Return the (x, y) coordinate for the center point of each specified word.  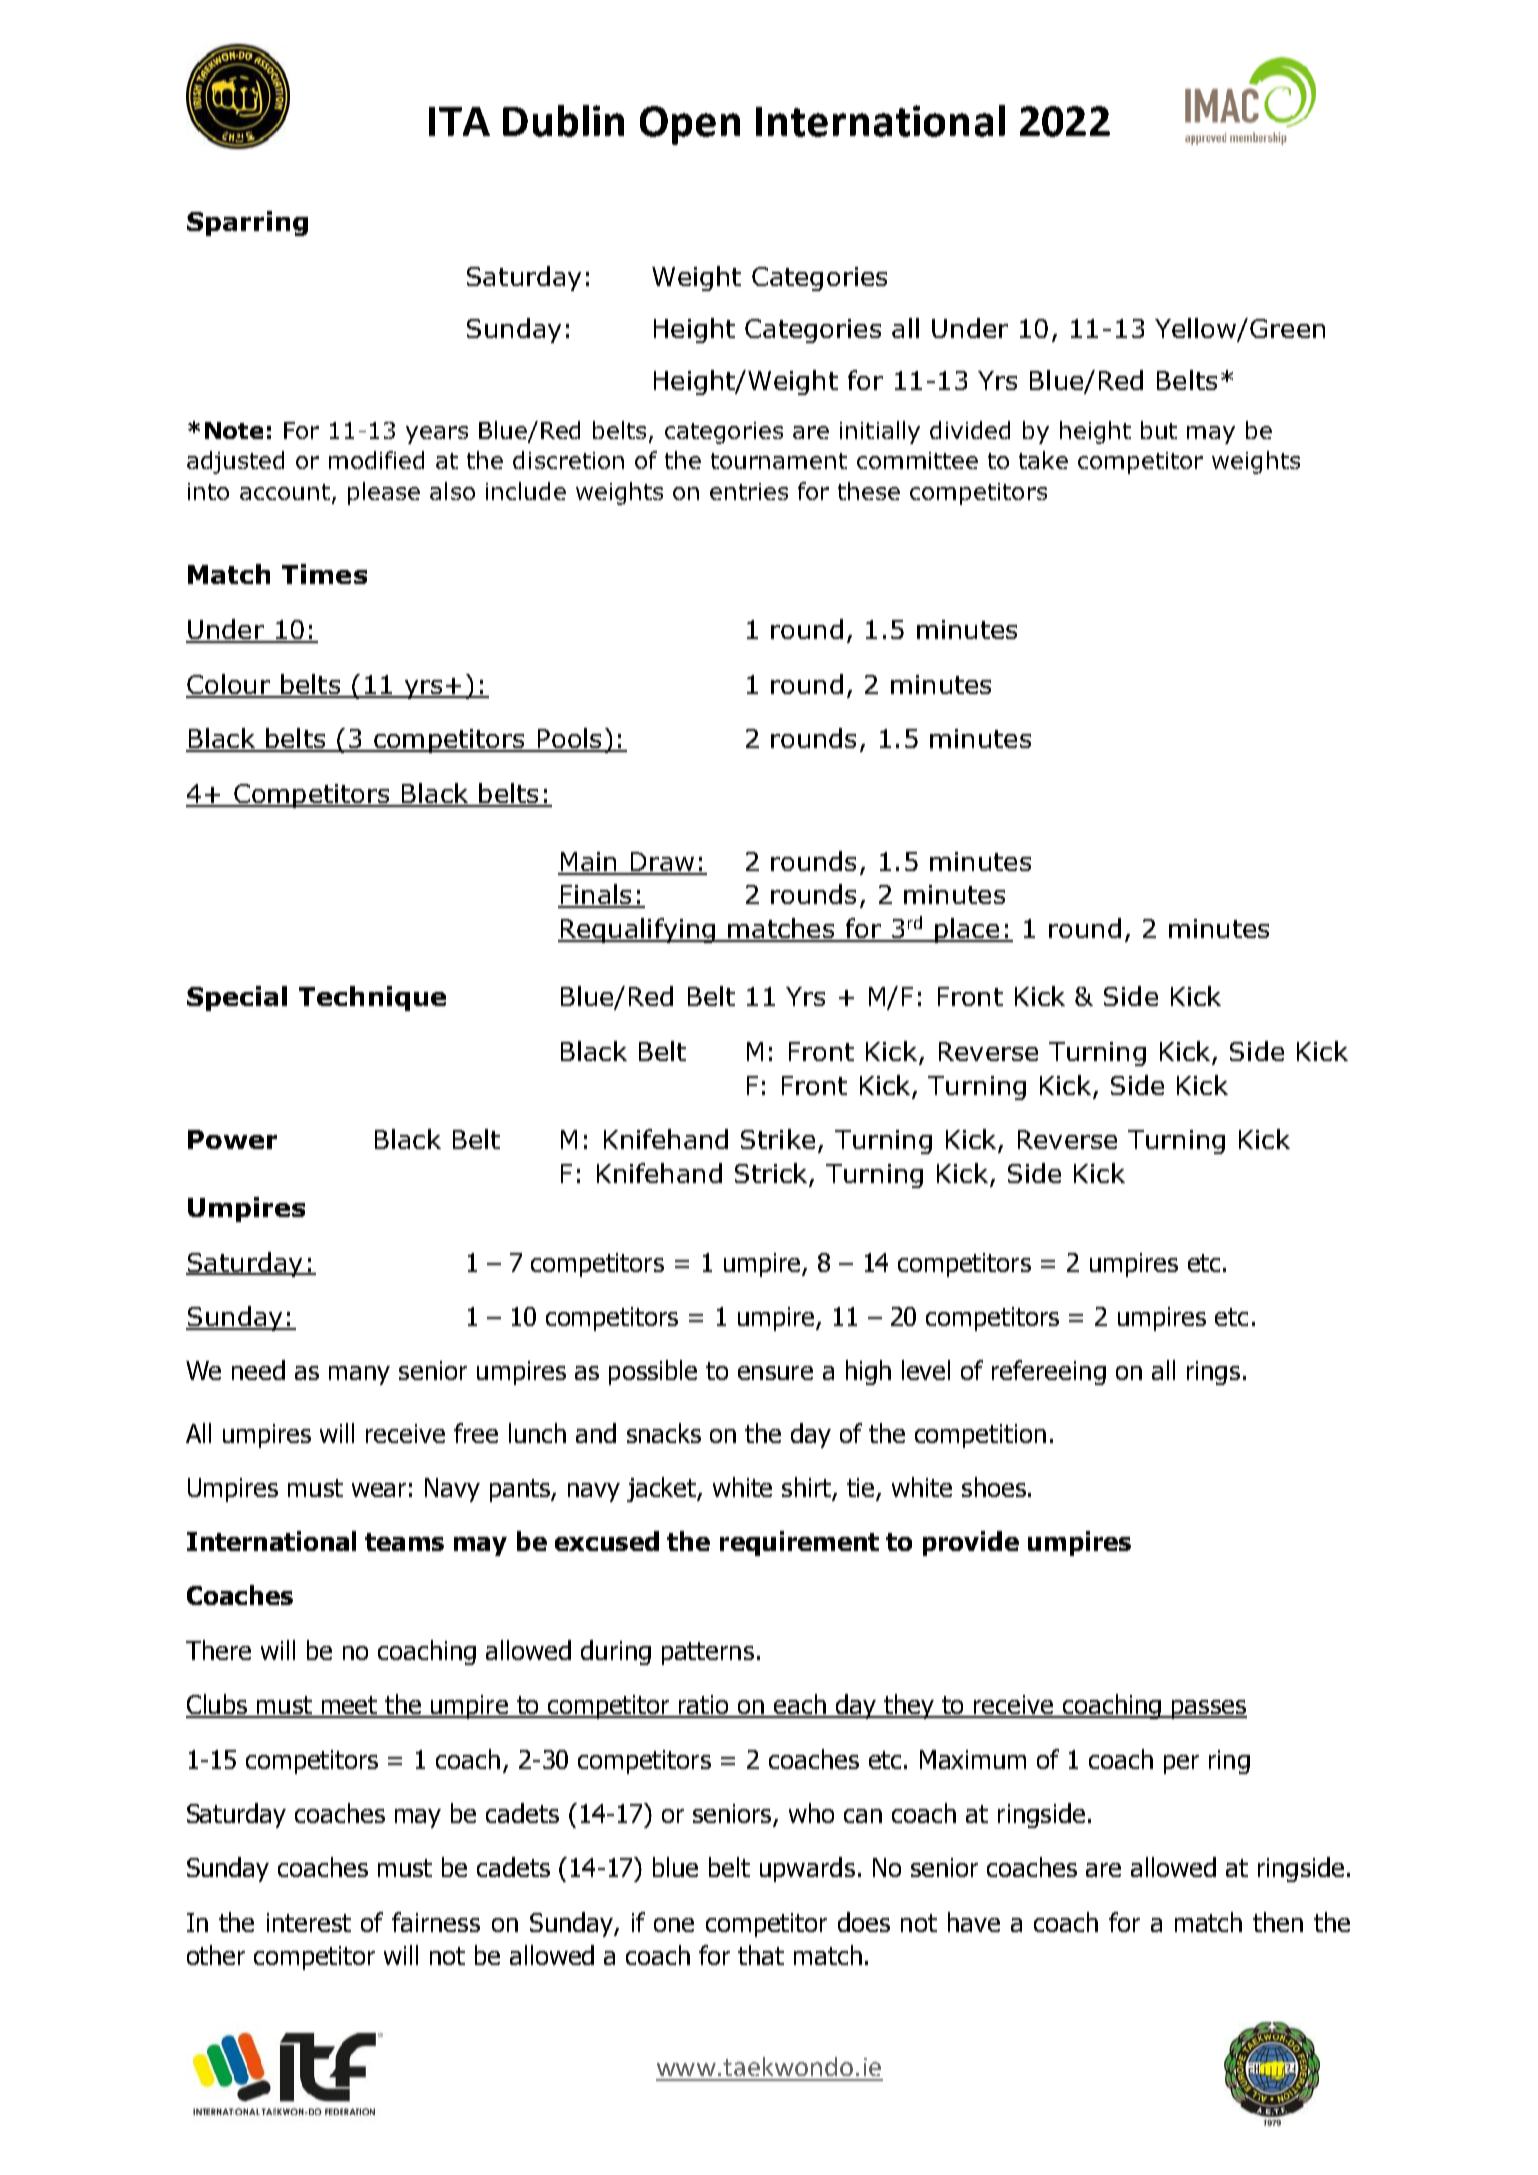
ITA (459, 121)
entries (749, 491)
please (384, 493)
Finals (596, 895)
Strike (778, 1139)
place (967, 930)
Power (232, 1139)
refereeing (1049, 1372)
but (1159, 430)
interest (309, 1922)
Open (690, 125)
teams (404, 1542)
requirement (799, 1543)
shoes (994, 1487)
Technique (372, 998)
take (1043, 460)
